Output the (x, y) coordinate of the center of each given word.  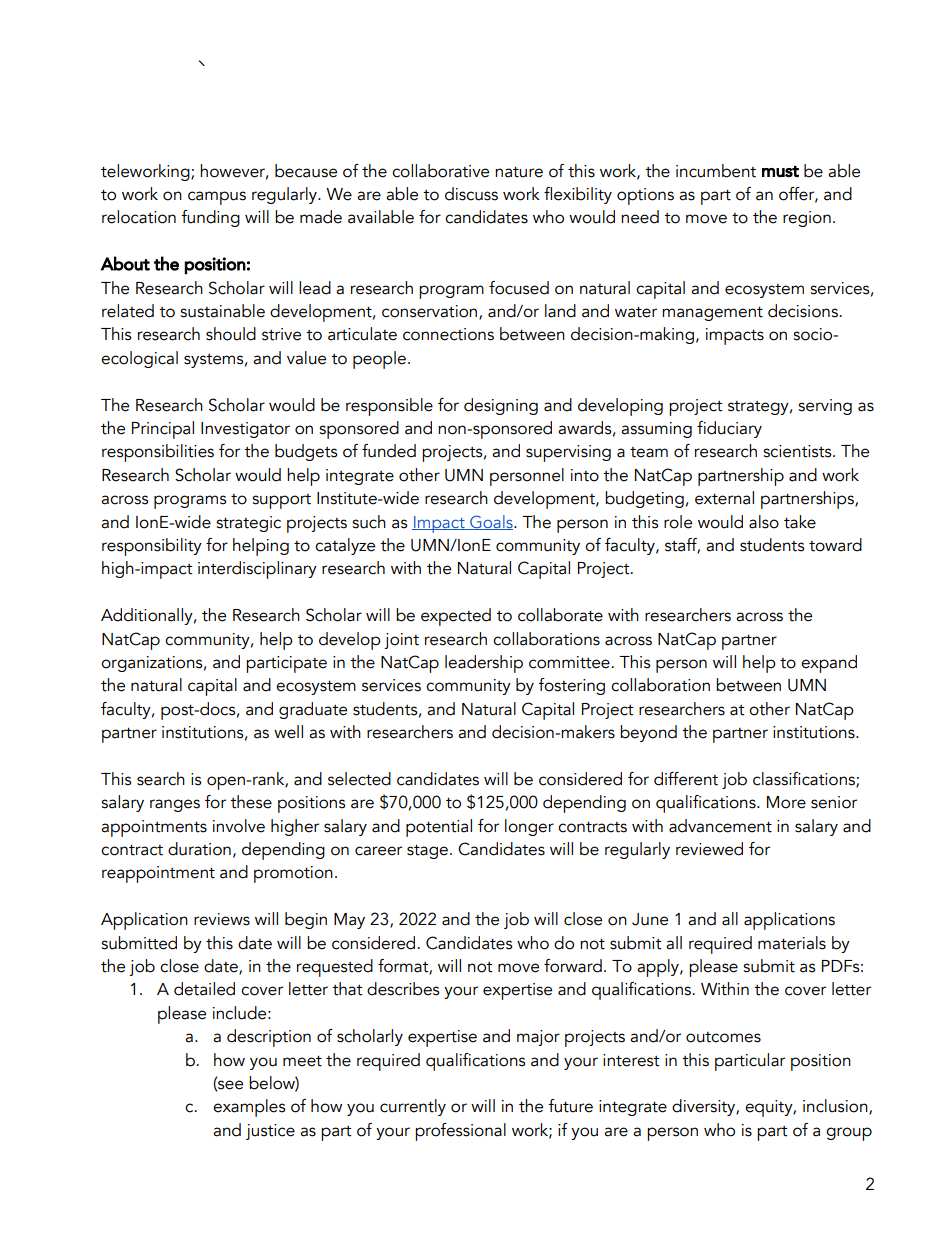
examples (249, 1108)
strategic (248, 524)
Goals (491, 522)
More (786, 802)
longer (529, 827)
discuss (471, 194)
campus (217, 198)
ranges (175, 805)
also (764, 522)
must (780, 171)
